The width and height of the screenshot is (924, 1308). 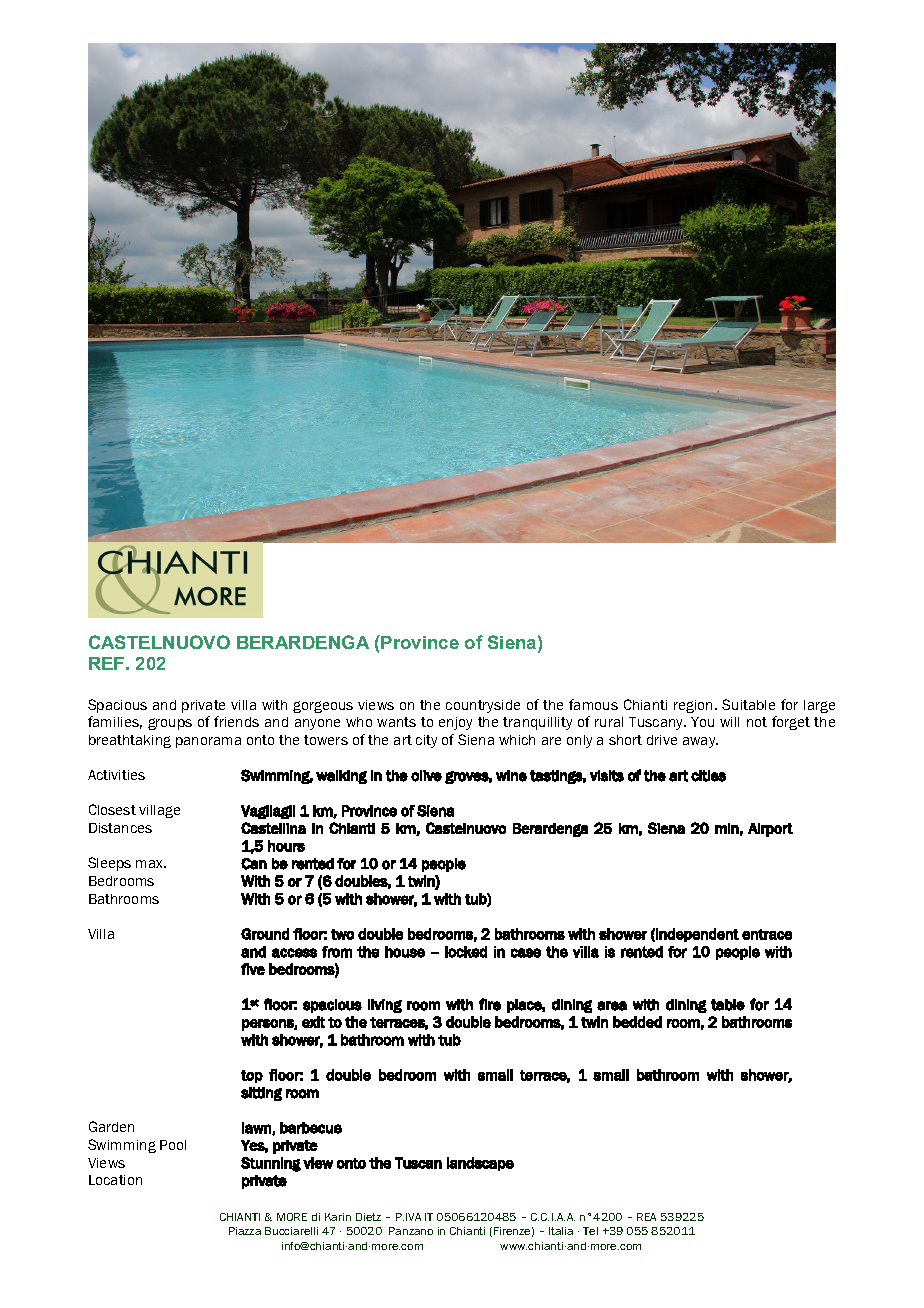 What do you see at coordinates (466, 952) in the screenshot?
I see `locked` at bounding box center [466, 952].
